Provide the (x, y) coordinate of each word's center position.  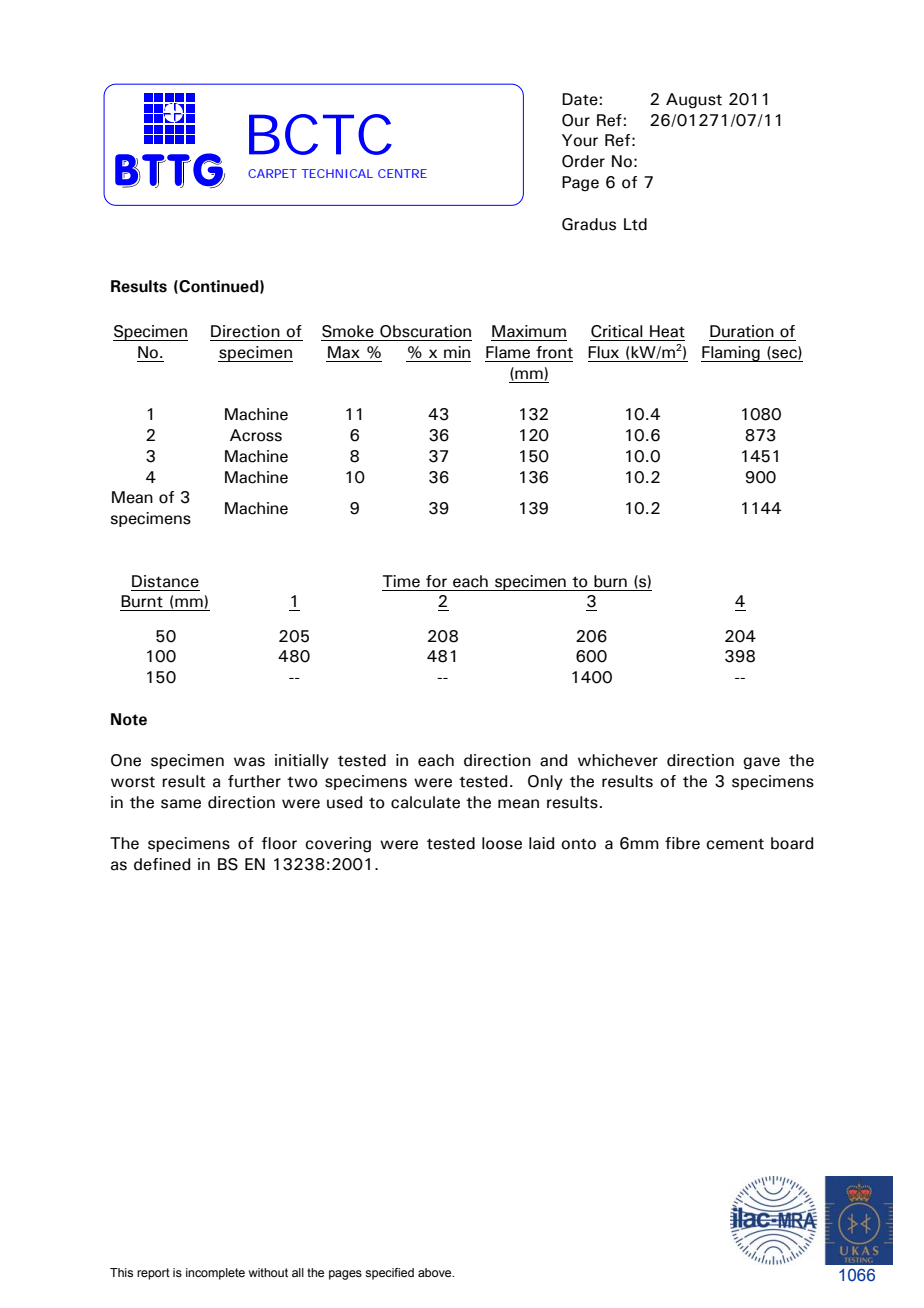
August (694, 101)
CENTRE (402, 173)
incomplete (215, 1274)
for (436, 581)
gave (761, 763)
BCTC (320, 134)
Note (129, 719)
